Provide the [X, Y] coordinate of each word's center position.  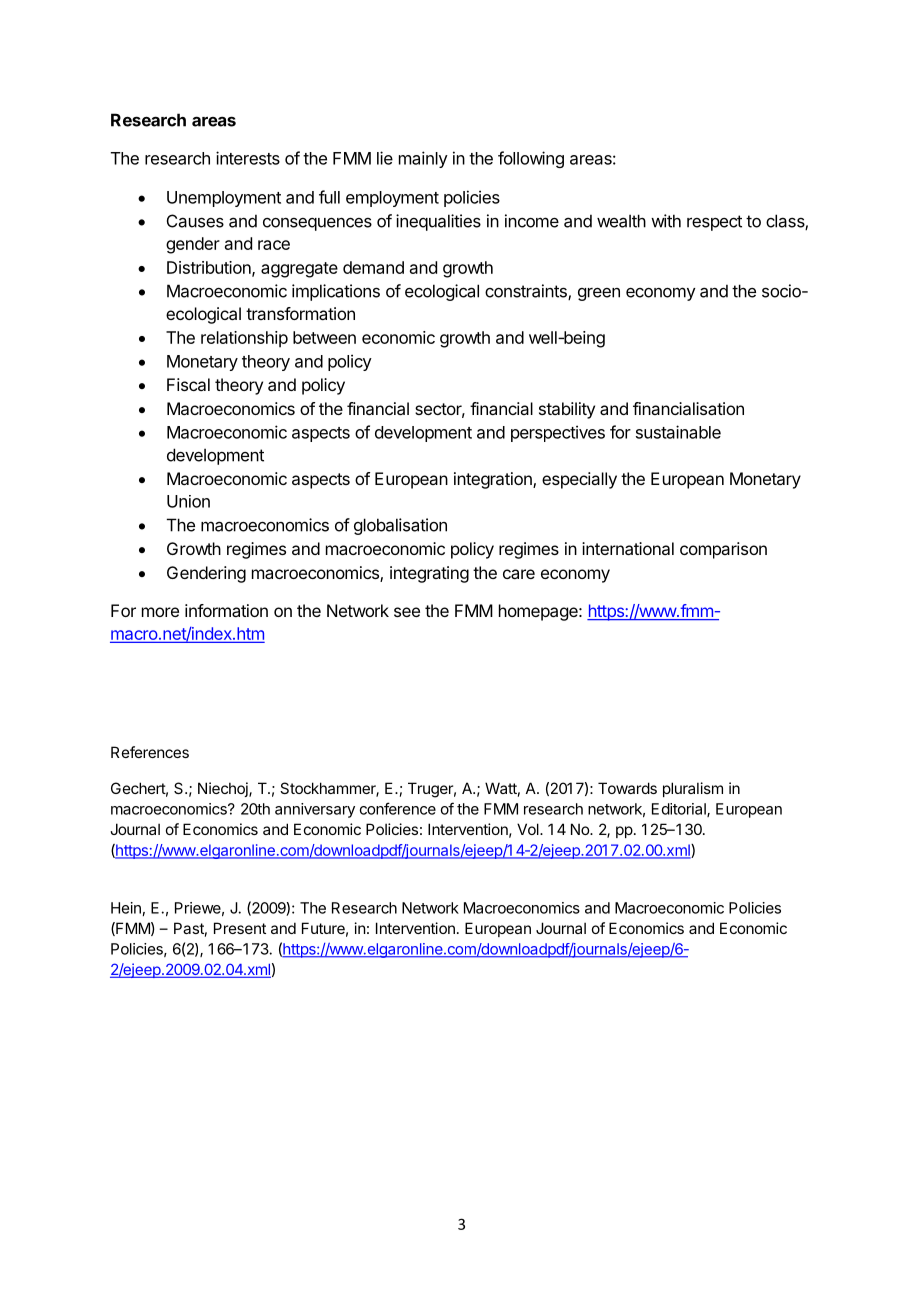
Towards [627, 788]
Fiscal [188, 384]
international [628, 548]
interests [248, 158]
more [160, 612]
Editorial [680, 810]
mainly [423, 159]
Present [240, 928]
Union [188, 501]
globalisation [400, 526]
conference [398, 808]
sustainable [678, 432]
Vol [529, 829]
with [666, 221]
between [324, 337]
